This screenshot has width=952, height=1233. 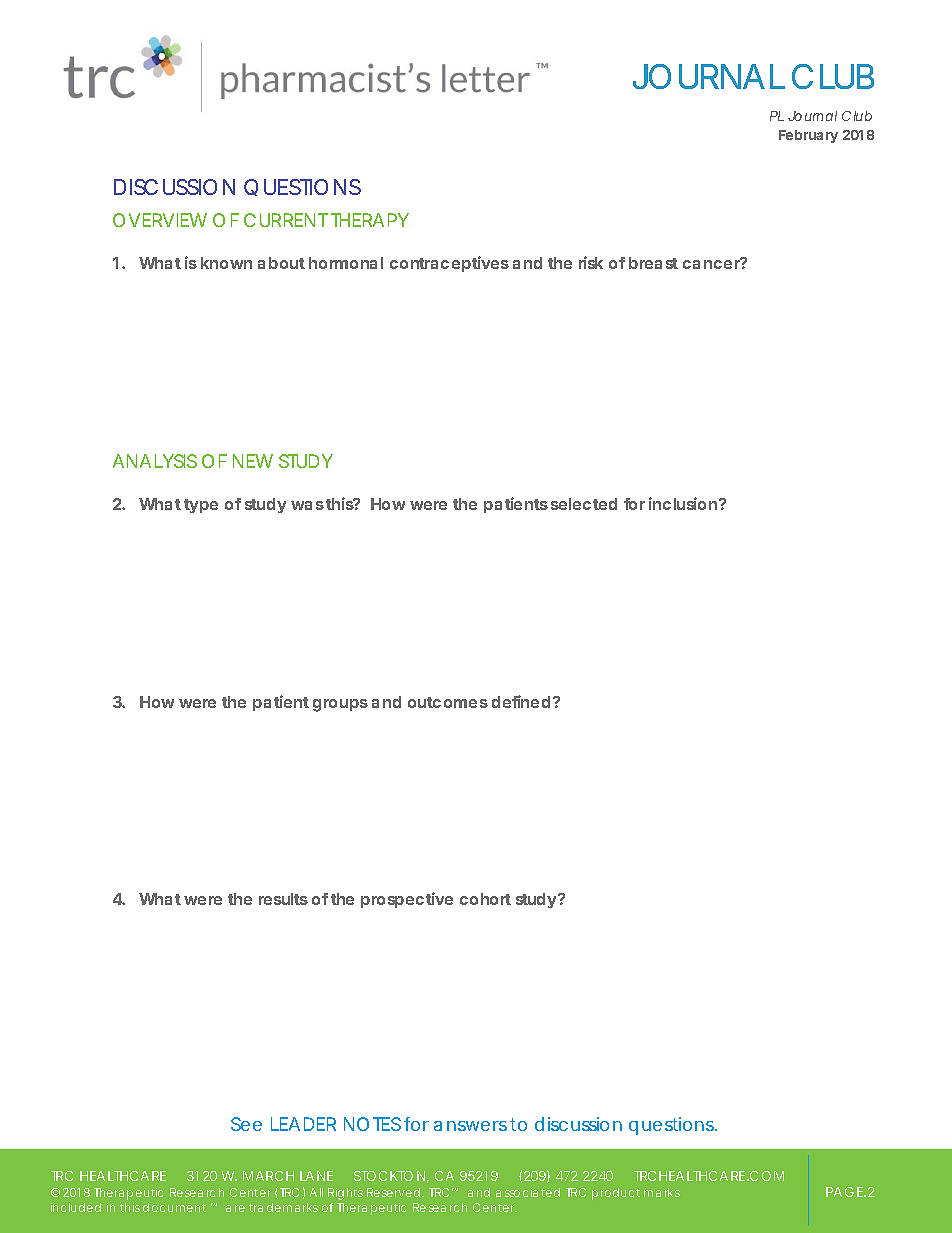 I want to click on answers, so click(x=470, y=1126).
